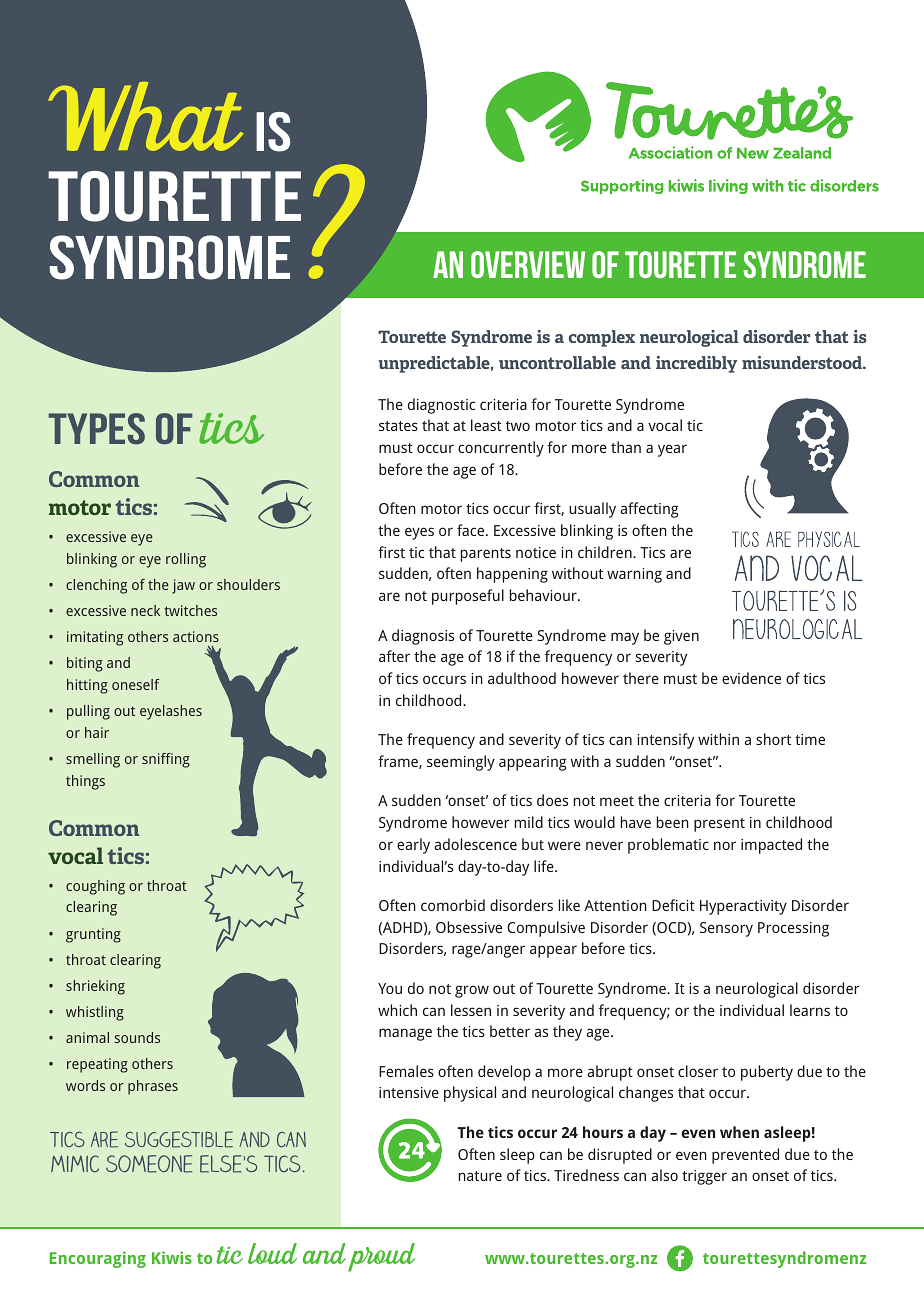 This screenshot has height=1308, width=924. What do you see at coordinates (95, 887) in the screenshot?
I see `coughing` at bounding box center [95, 887].
